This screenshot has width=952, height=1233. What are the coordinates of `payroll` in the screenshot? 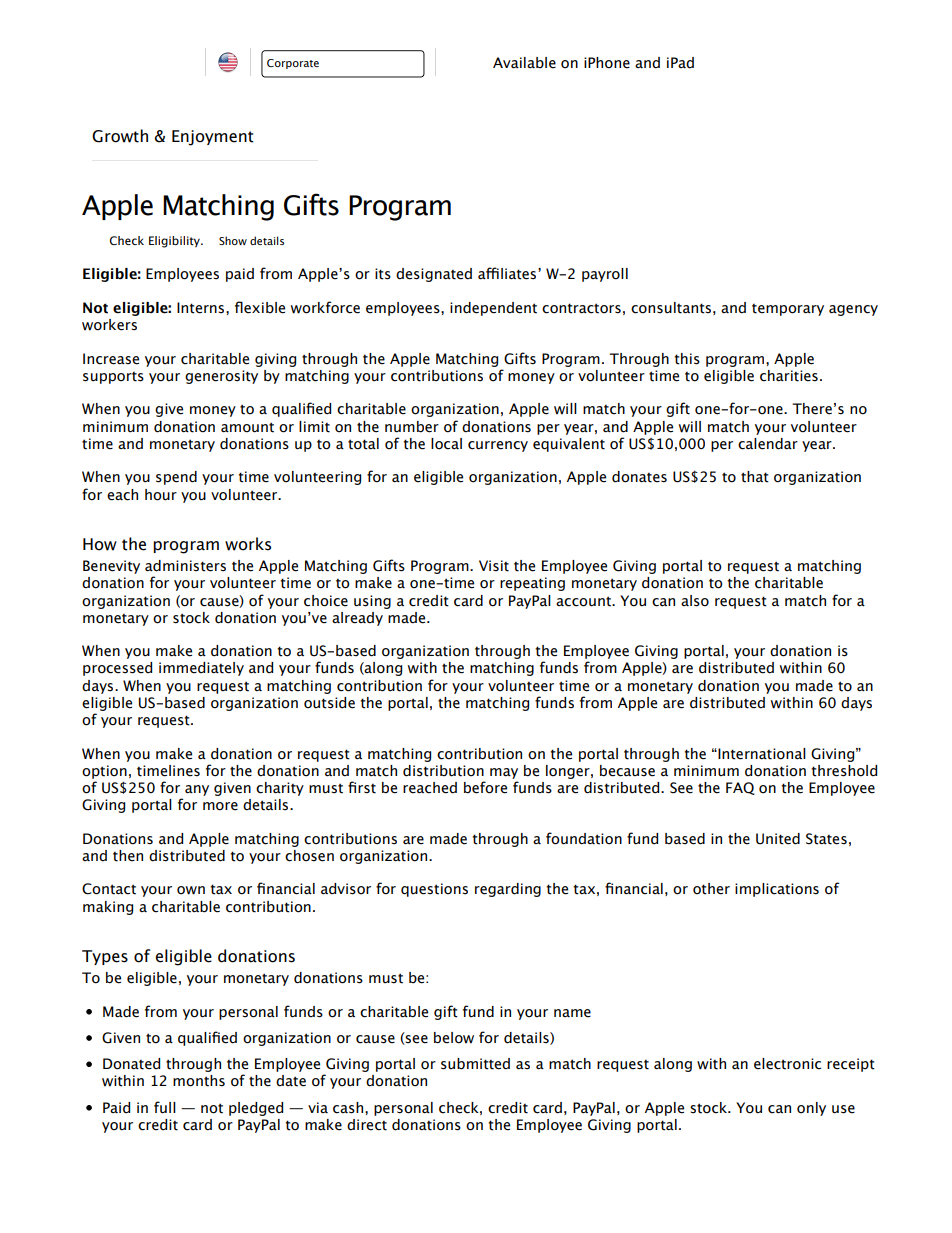 It's located at (605, 275).
